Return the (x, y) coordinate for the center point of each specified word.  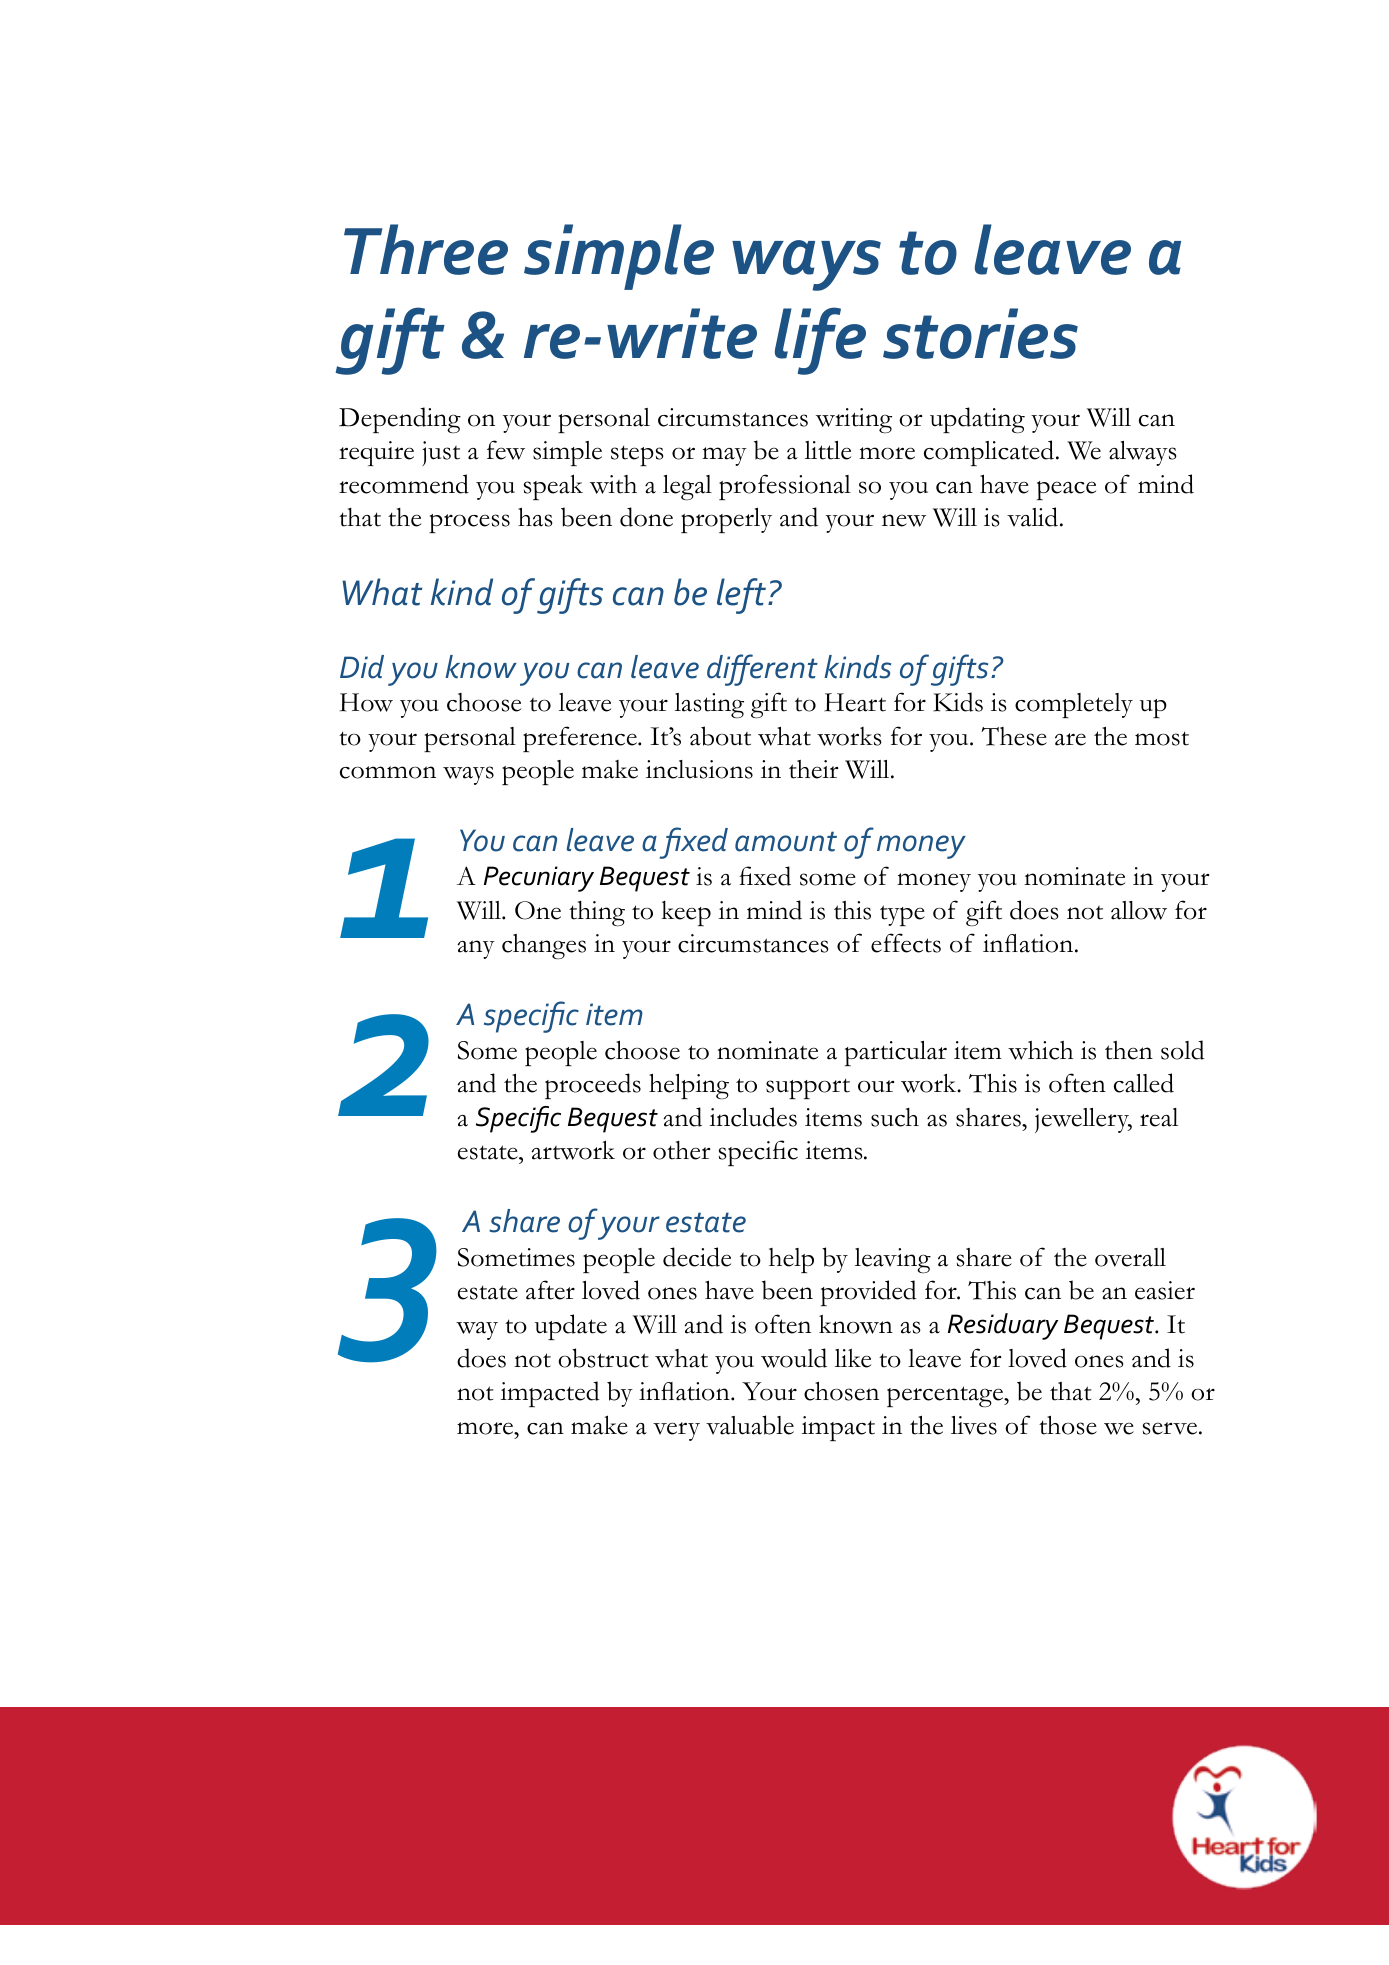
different (762, 670)
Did (362, 667)
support (808, 1088)
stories (980, 333)
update (571, 1327)
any (476, 949)
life (820, 341)
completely (1074, 705)
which (1040, 1050)
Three (426, 249)
